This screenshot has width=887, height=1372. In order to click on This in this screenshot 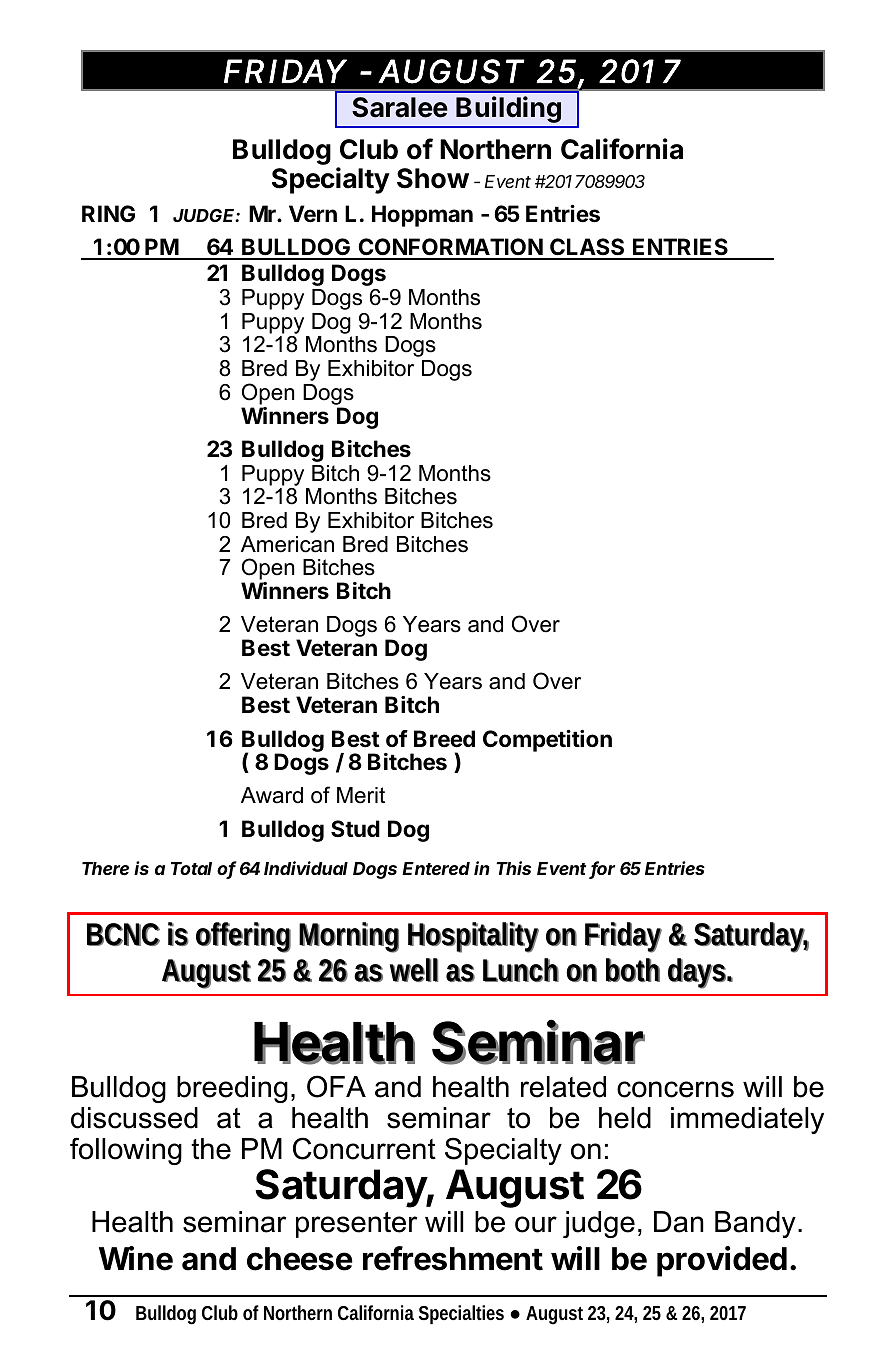, I will do `click(513, 868)`.
